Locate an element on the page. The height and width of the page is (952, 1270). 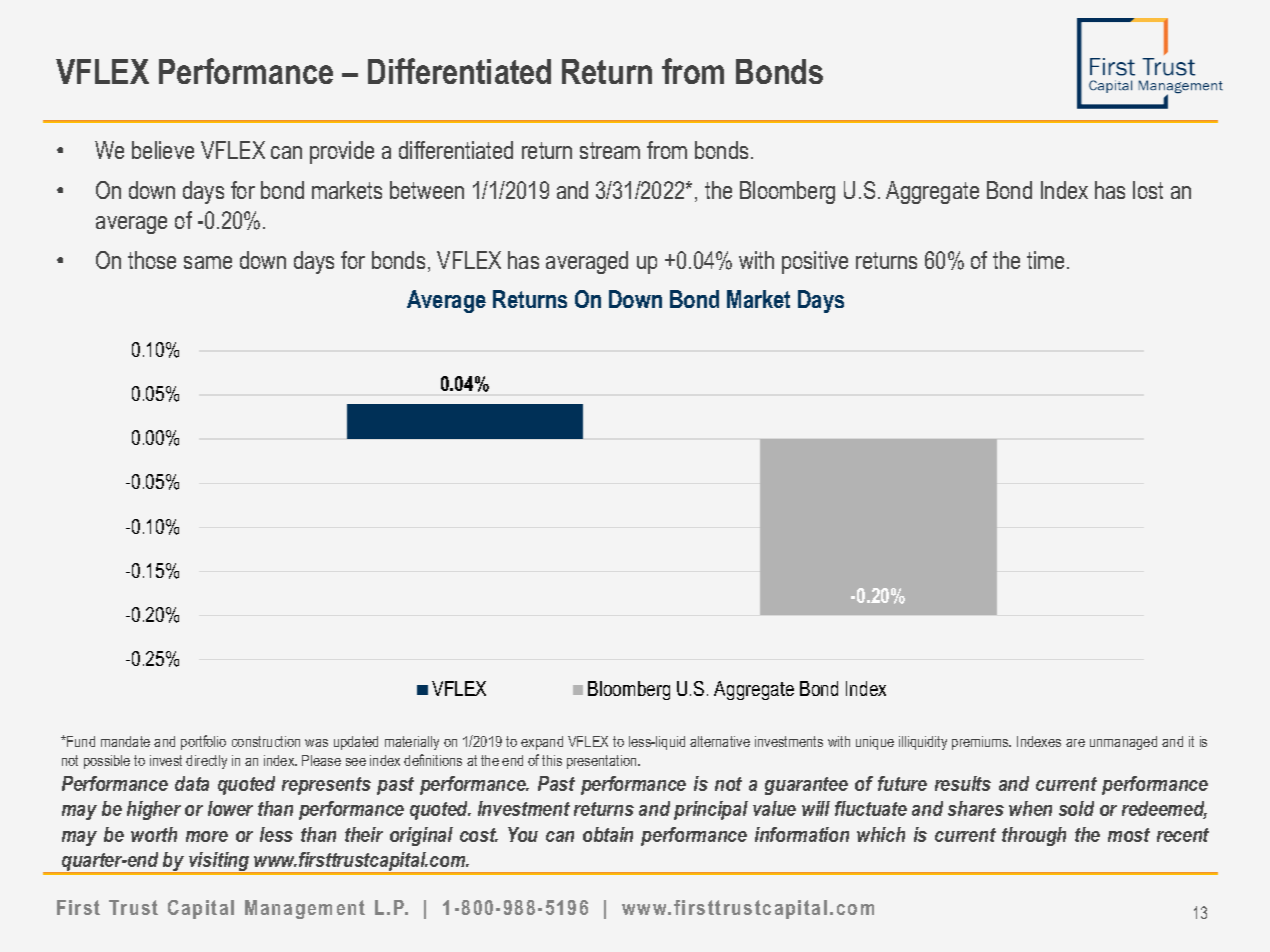
between is located at coordinates (427, 190).
